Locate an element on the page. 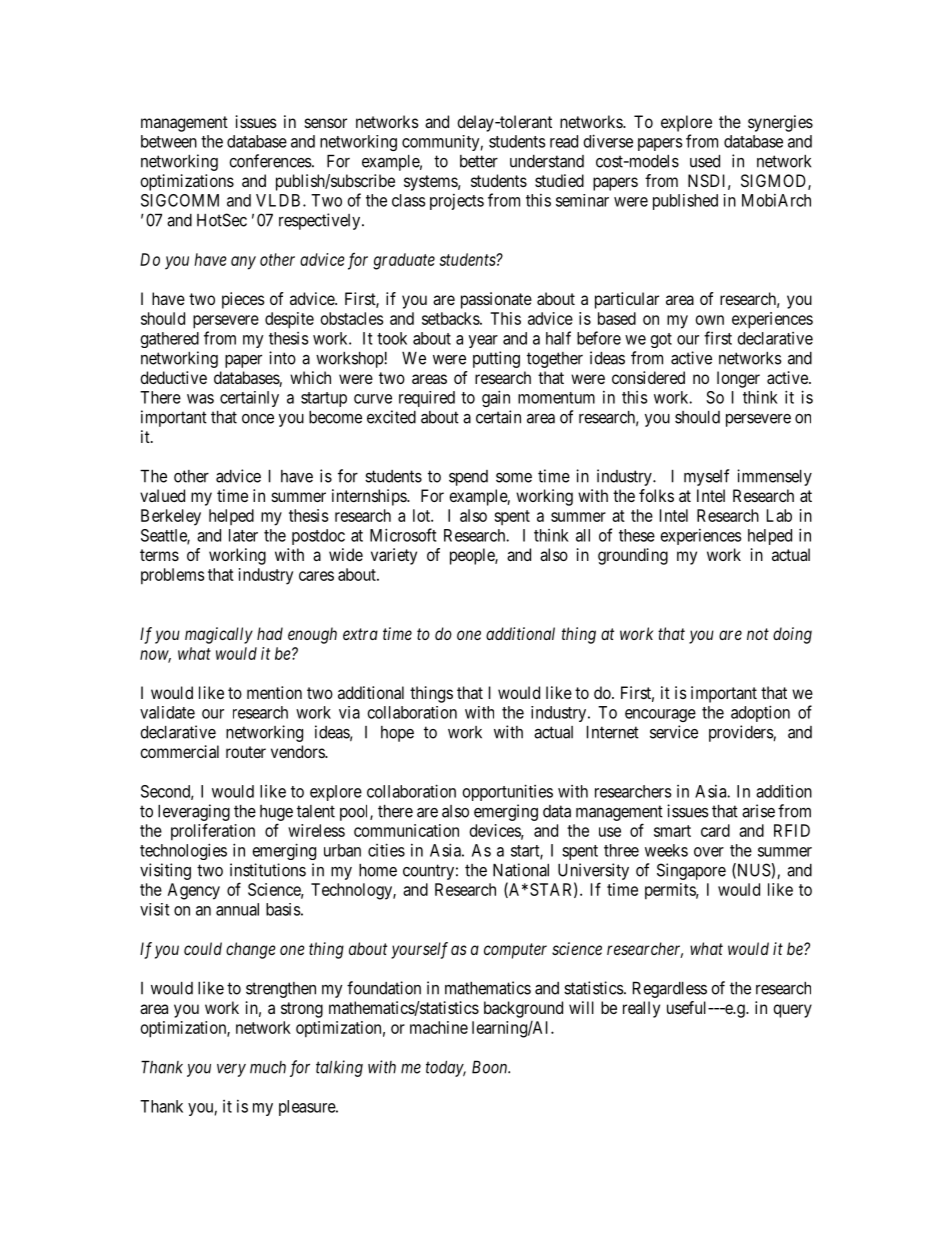 Image resolution: width=952 pixels, height=1233 pixels. used is located at coordinates (705, 161).
